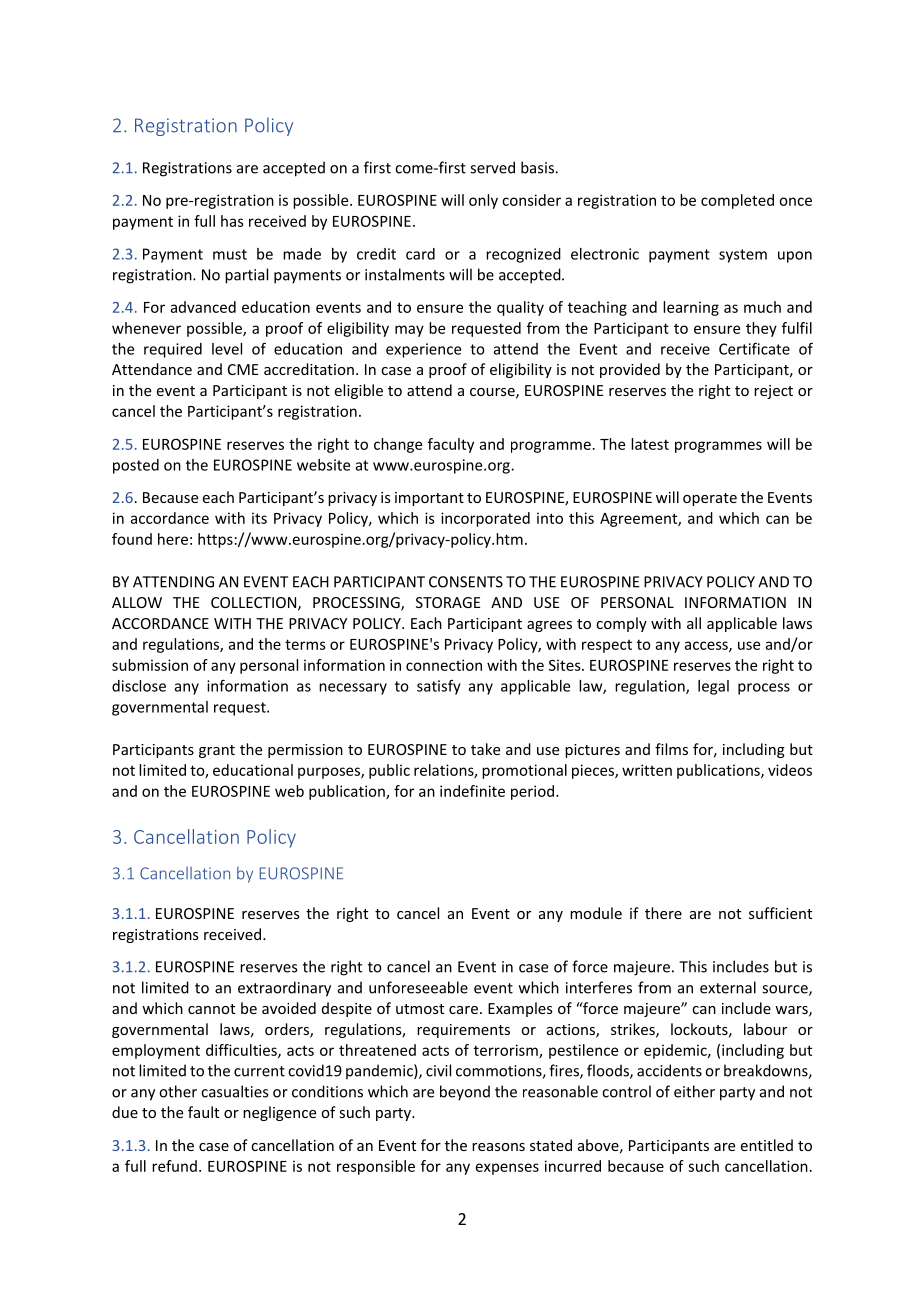  What do you see at coordinates (211, 1009) in the screenshot?
I see `cannot` at bounding box center [211, 1009].
